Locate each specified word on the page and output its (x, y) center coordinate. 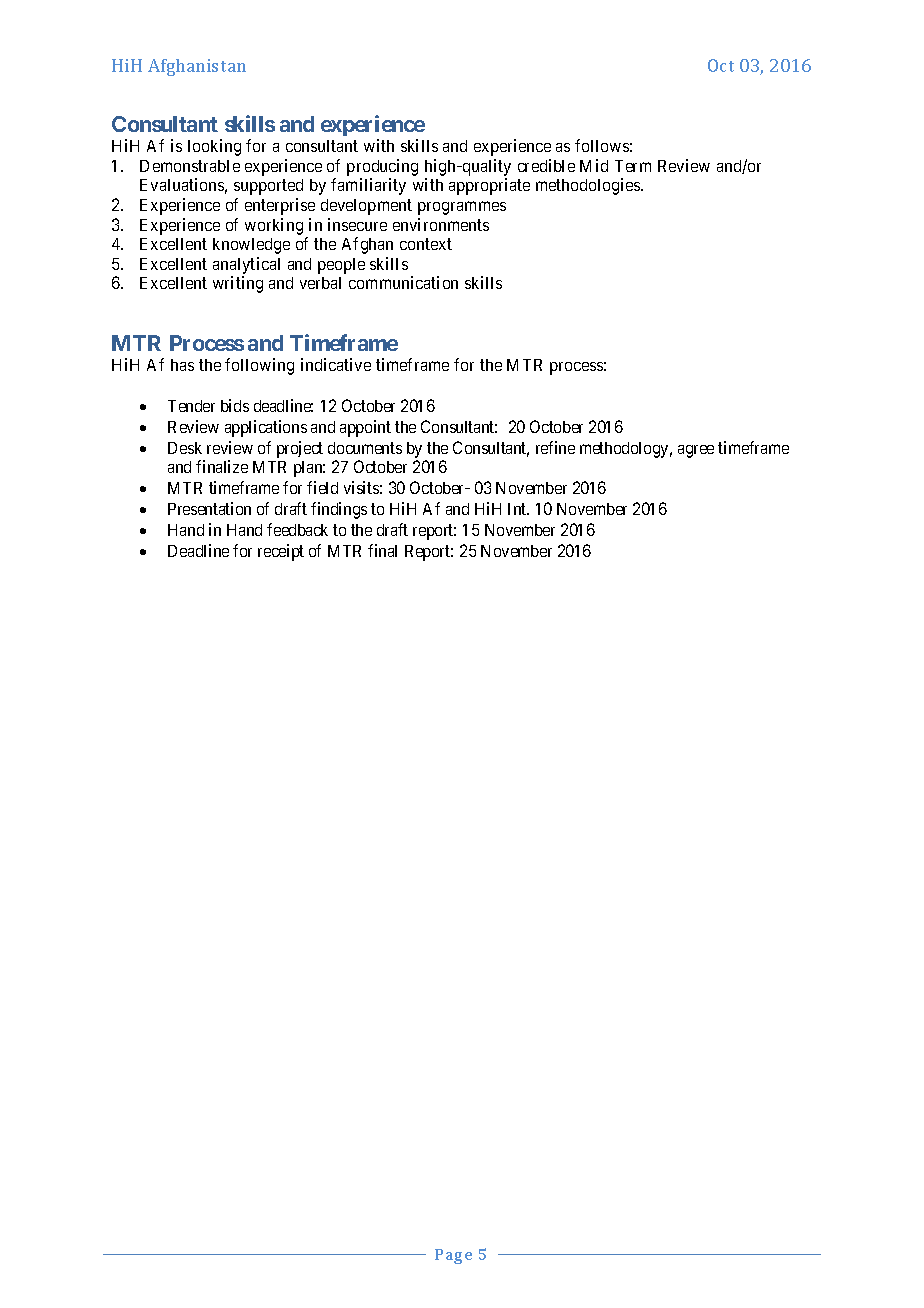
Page (453, 1256)
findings (339, 510)
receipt (281, 552)
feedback (297, 529)
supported (268, 187)
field (322, 487)
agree (696, 451)
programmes (462, 208)
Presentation (209, 508)
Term (633, 166)
